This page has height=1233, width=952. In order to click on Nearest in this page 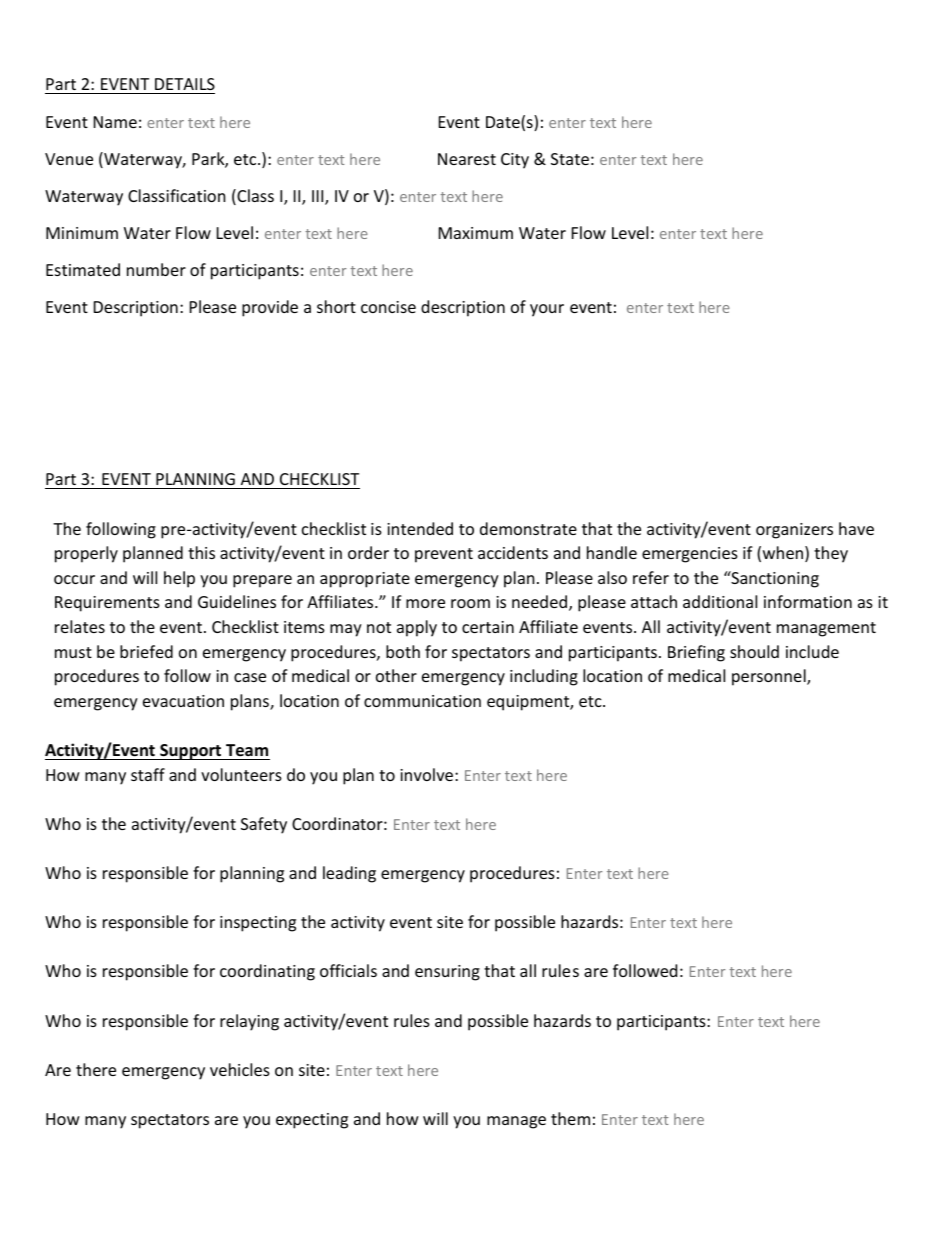, I will do `click(467, 159)`.
